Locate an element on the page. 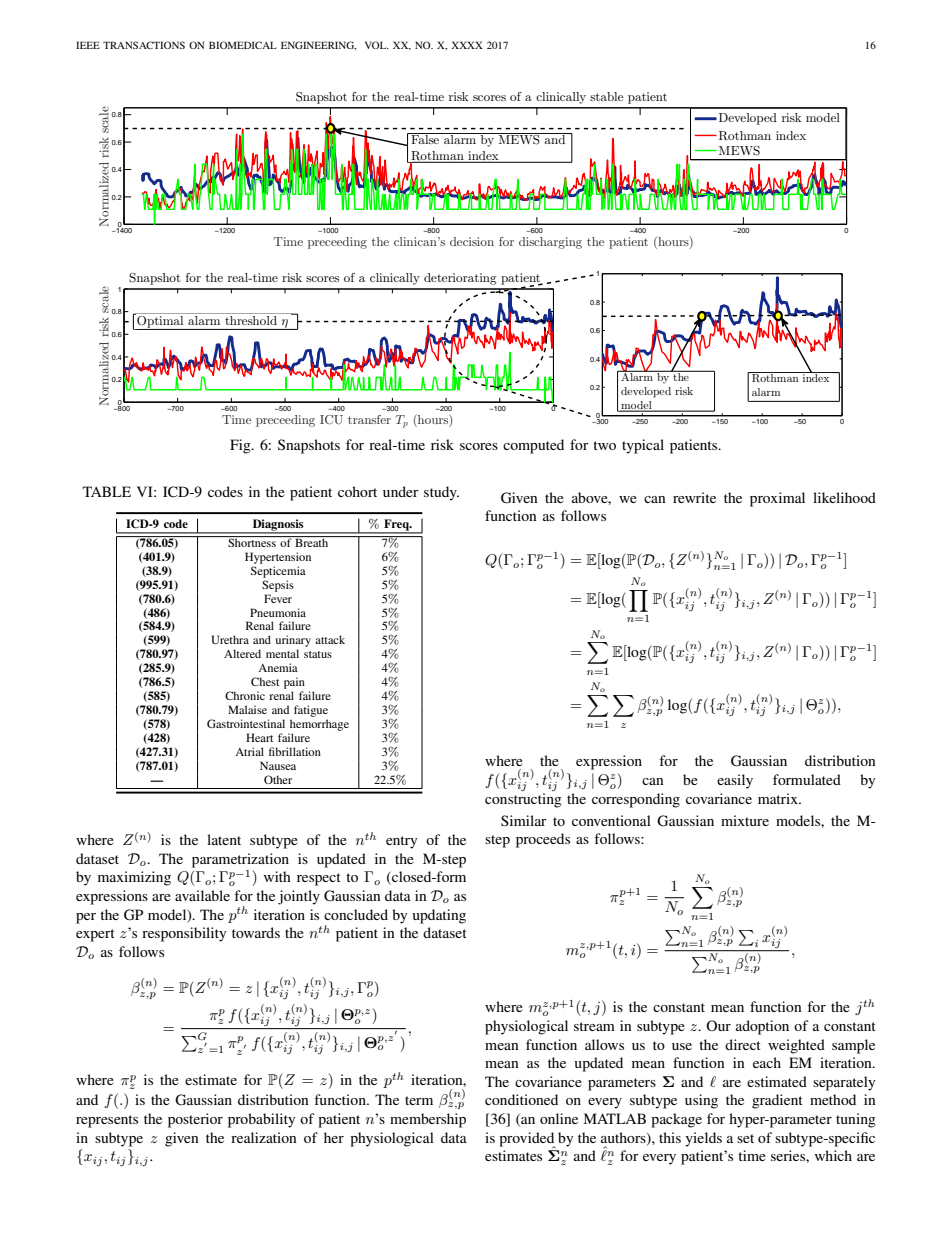 This image has width=952, height=1233. study is located at coordinates (441, 493).
